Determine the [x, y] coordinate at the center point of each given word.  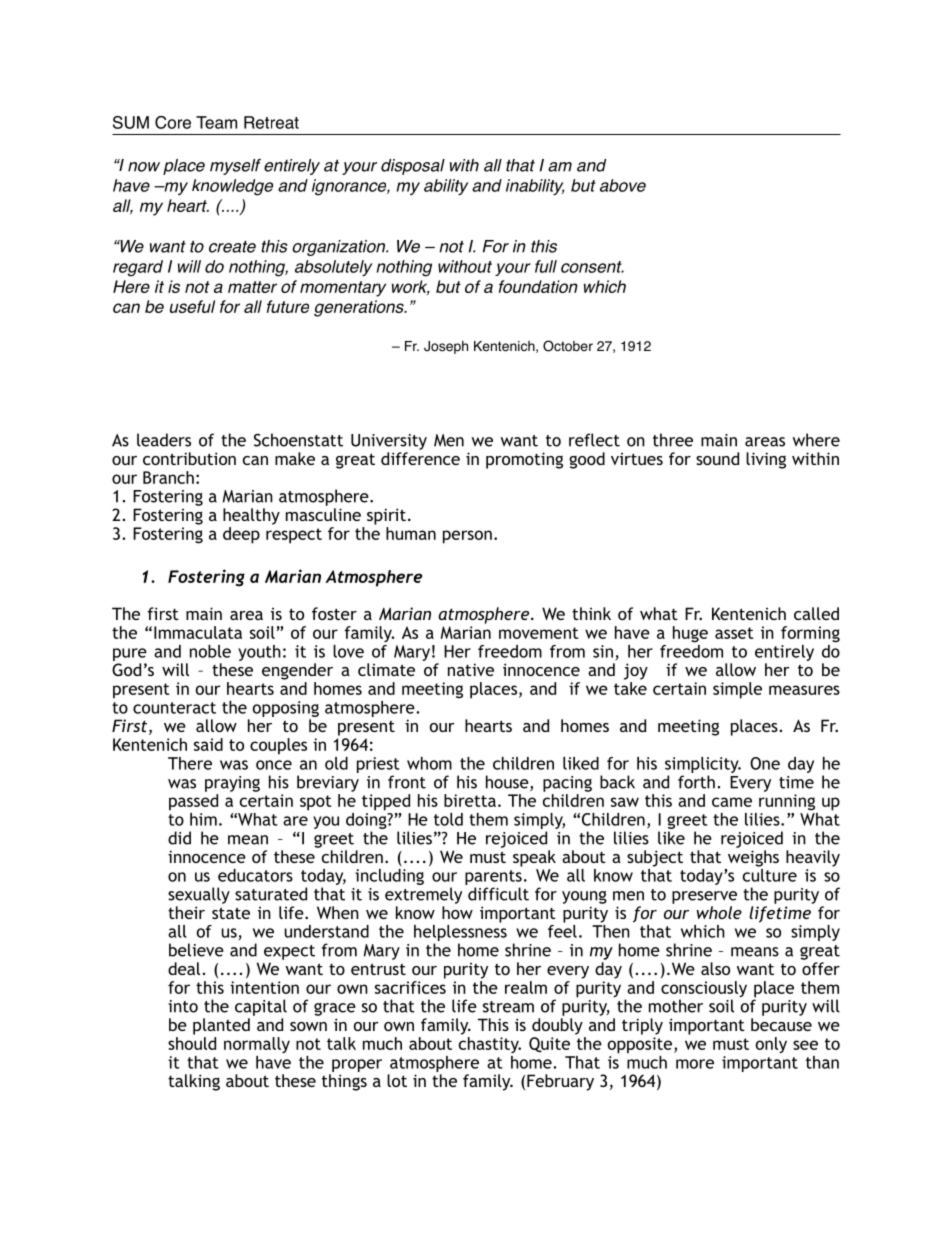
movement [539, 633]
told [448, 819]
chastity [490, 1045]
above [623, 185]
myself [235, 167]
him [203, 819]
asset [734, 633]
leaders [164, 440]
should [192, 1043]
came [732, 802]
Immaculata [198, 632]
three [673, 440]
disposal [413, 167]
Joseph [446, 347]
